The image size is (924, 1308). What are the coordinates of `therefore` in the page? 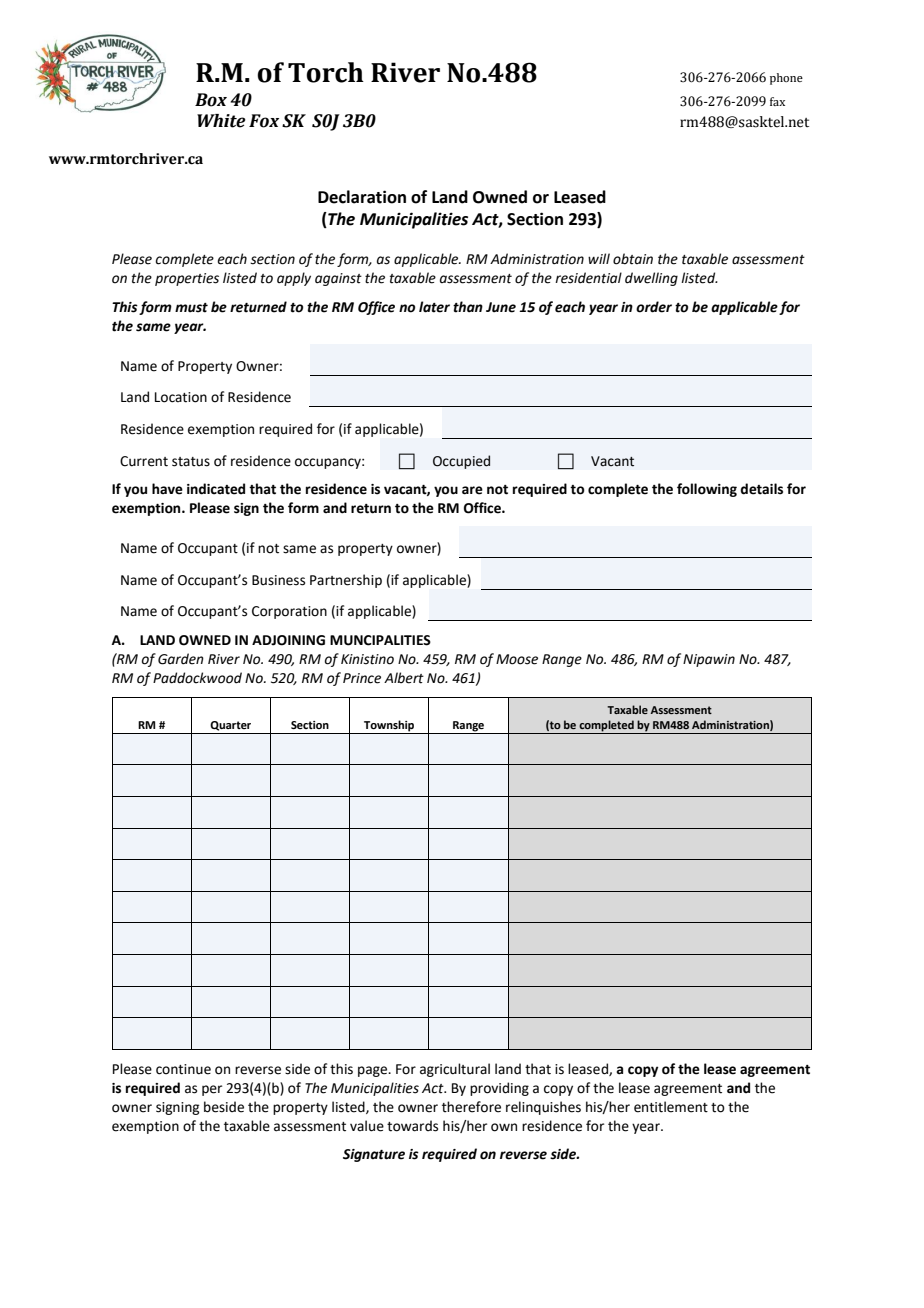 It's located at (471, 1107).
